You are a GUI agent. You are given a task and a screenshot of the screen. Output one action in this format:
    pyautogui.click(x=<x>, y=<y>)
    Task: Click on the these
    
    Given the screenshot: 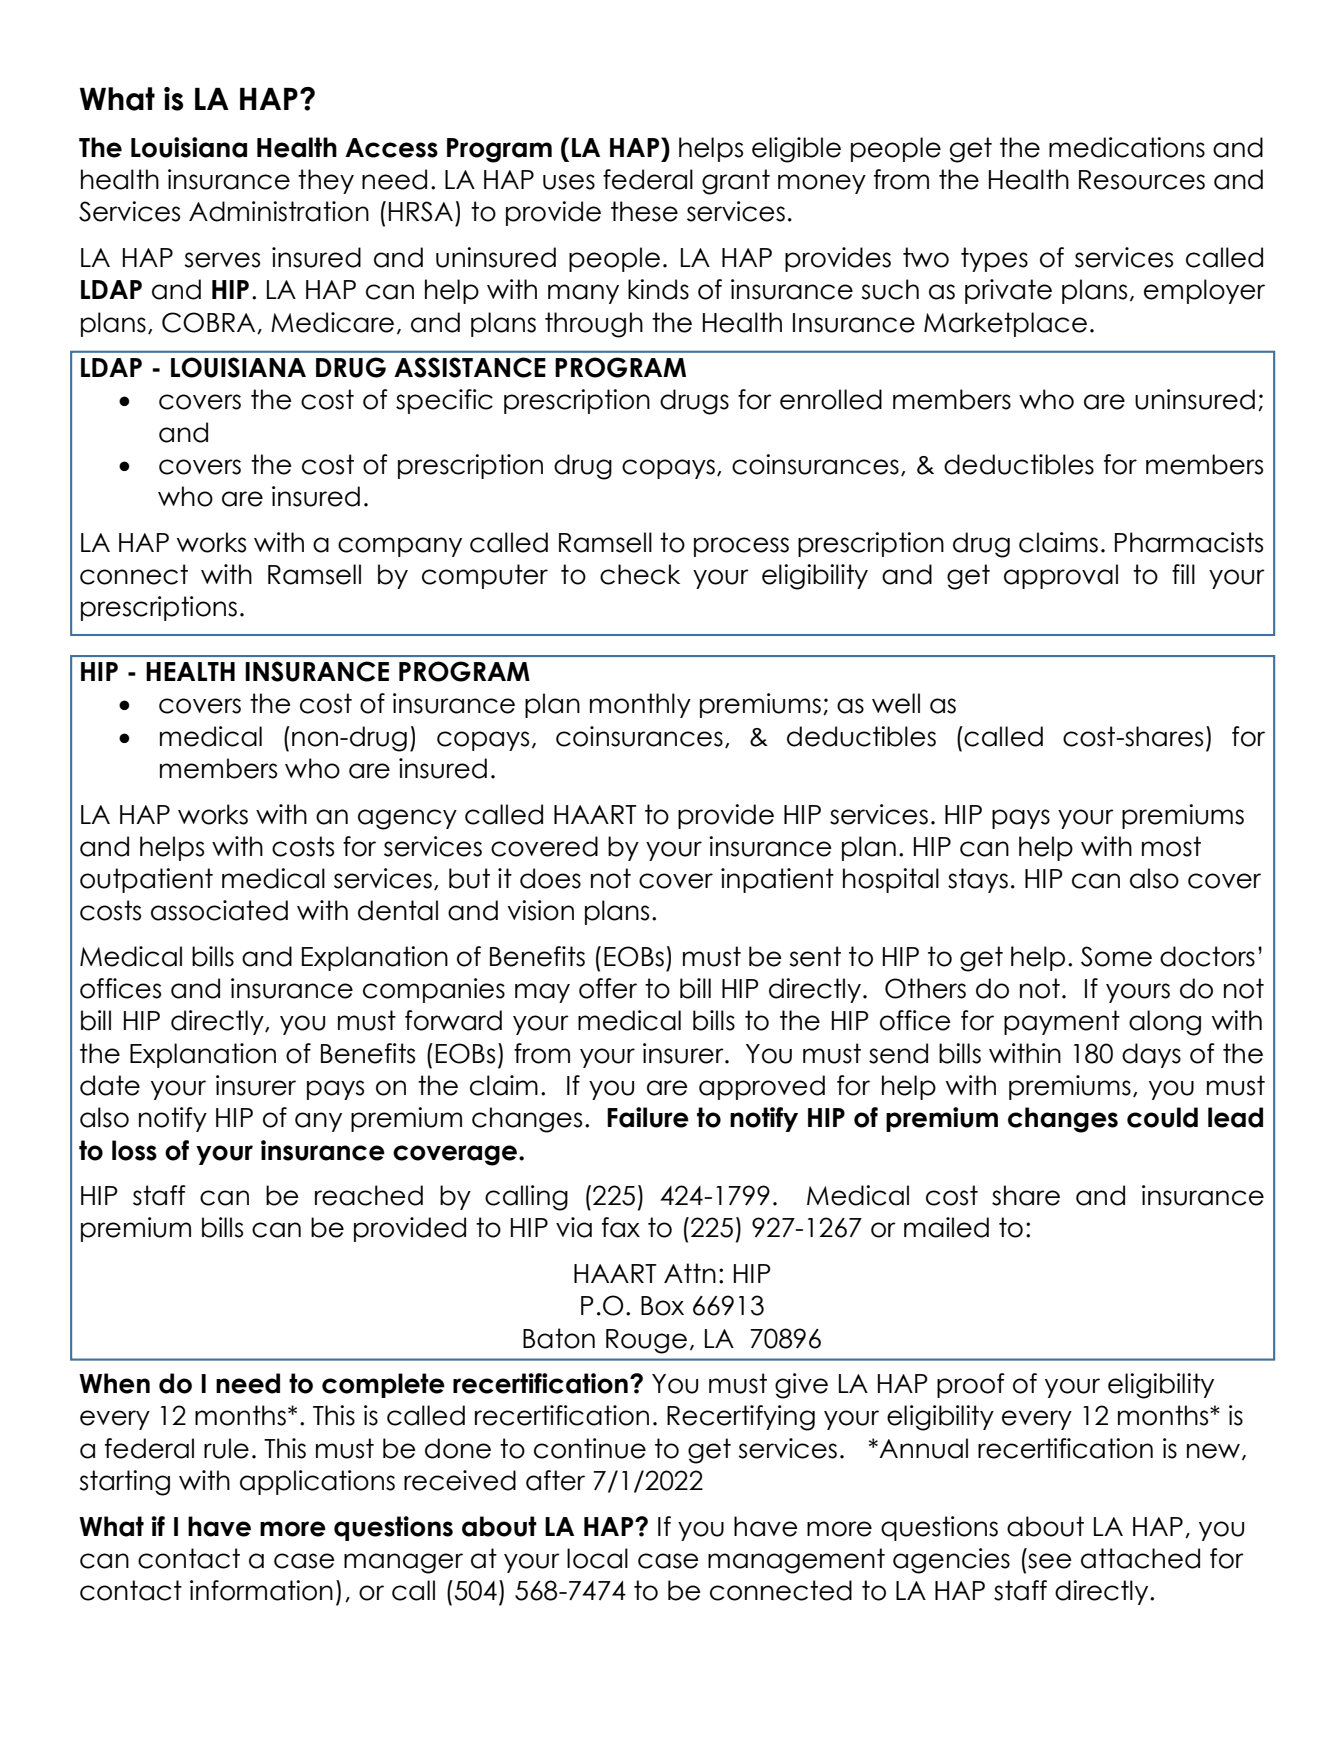 What is the action you would take?
    pyautogui.click(x=644, y=211)
